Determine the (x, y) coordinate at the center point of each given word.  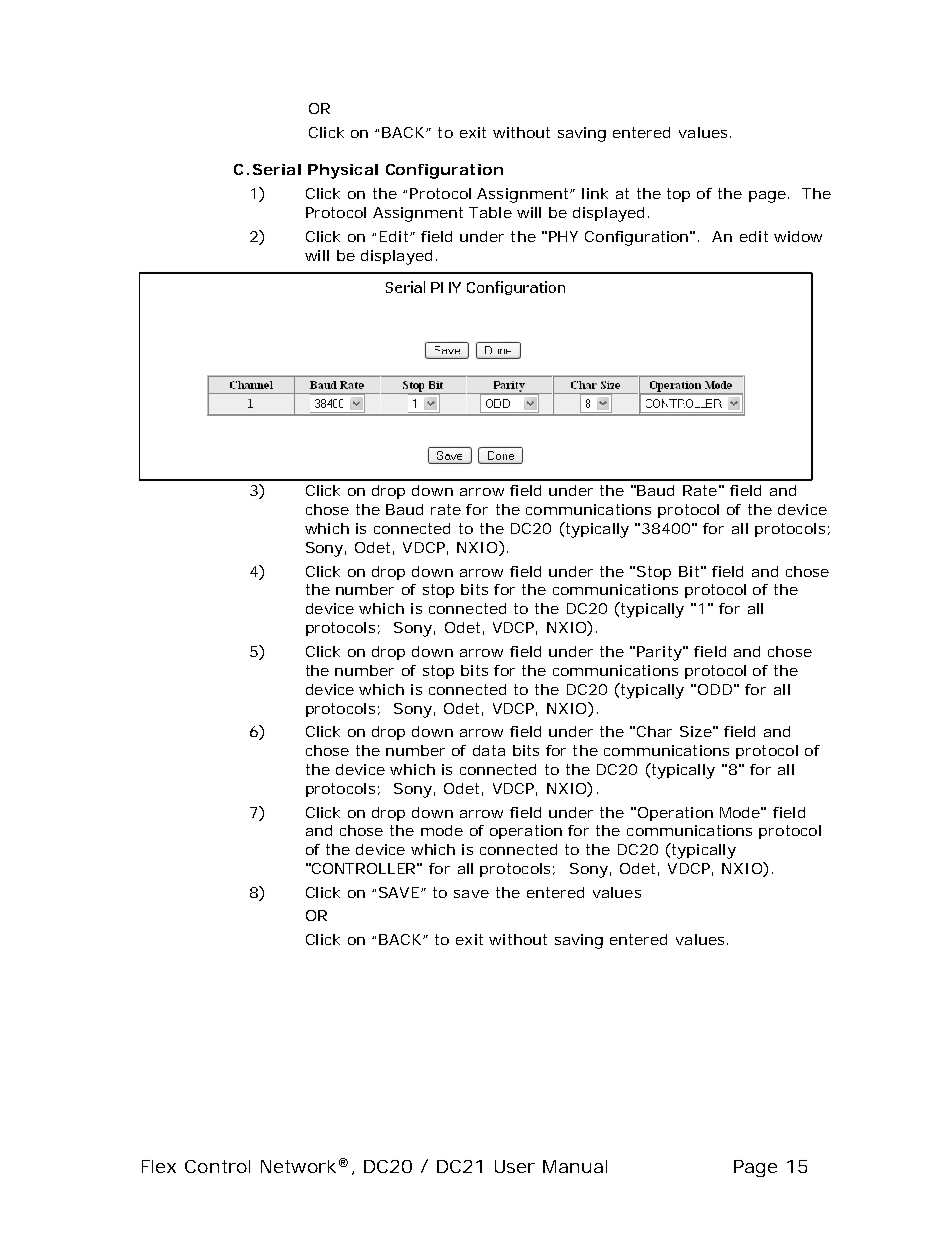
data (489, 750)
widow (798, 236)
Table (490, 212)
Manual (575, 1166)
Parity (659, 653)
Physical (343, 171)
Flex (159, 1166)
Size (696, 731)
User (515, 1166)
